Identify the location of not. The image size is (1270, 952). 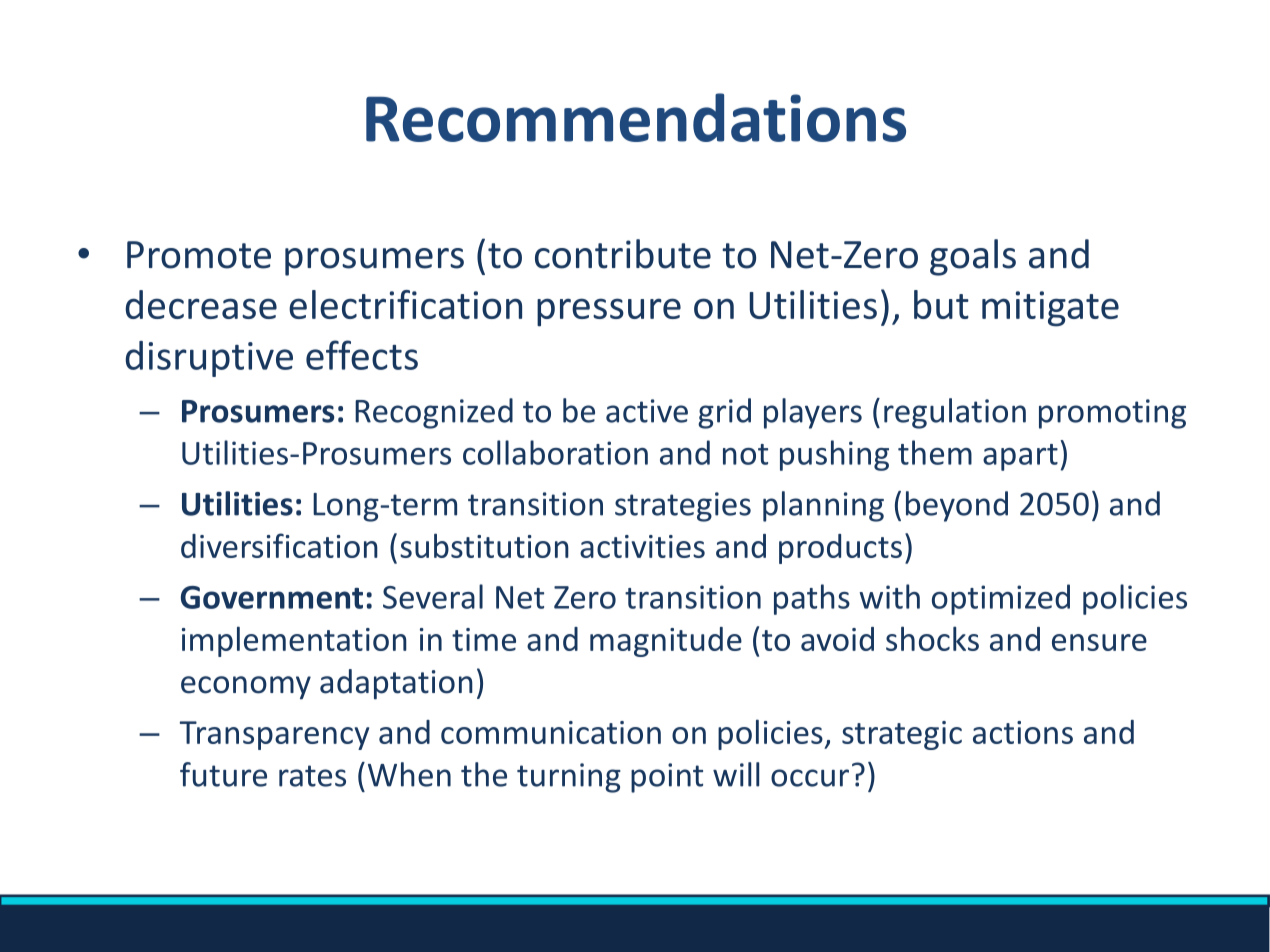
(745, 454).
